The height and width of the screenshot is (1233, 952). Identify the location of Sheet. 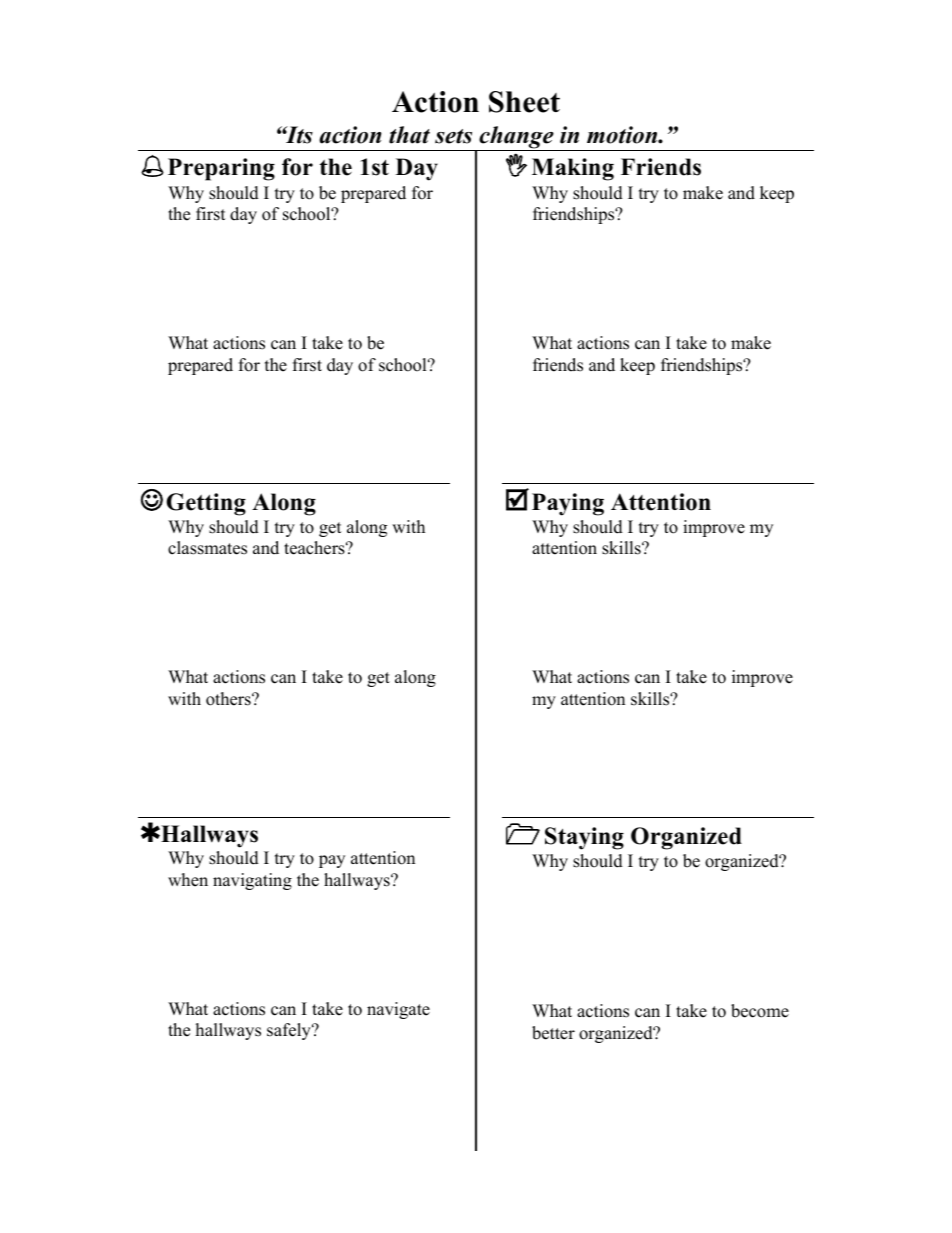
(524, 102).
